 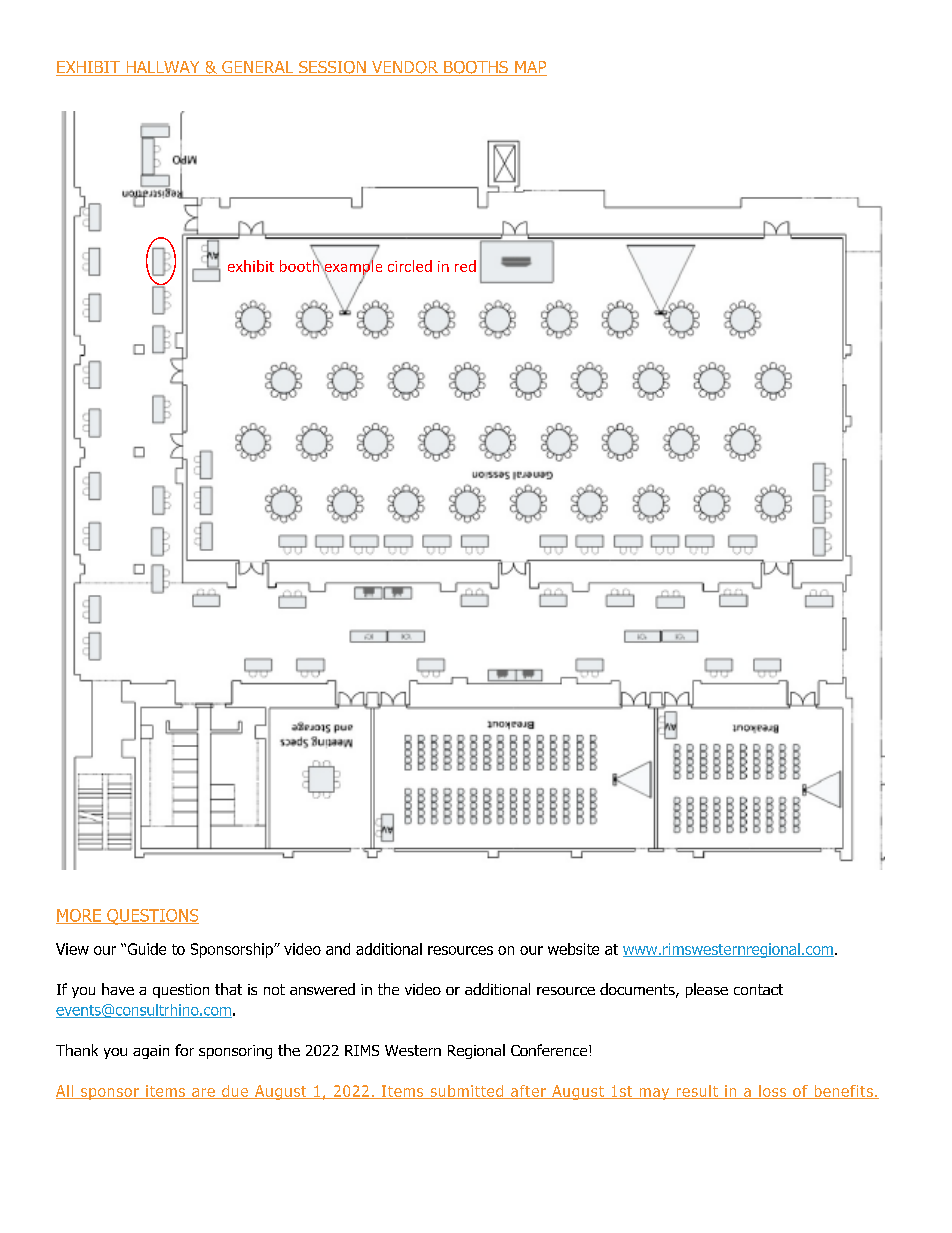 What do you see at coordinates (410, 266) in the screenshot?
I see `circled` at bounding box center [410, 266].
